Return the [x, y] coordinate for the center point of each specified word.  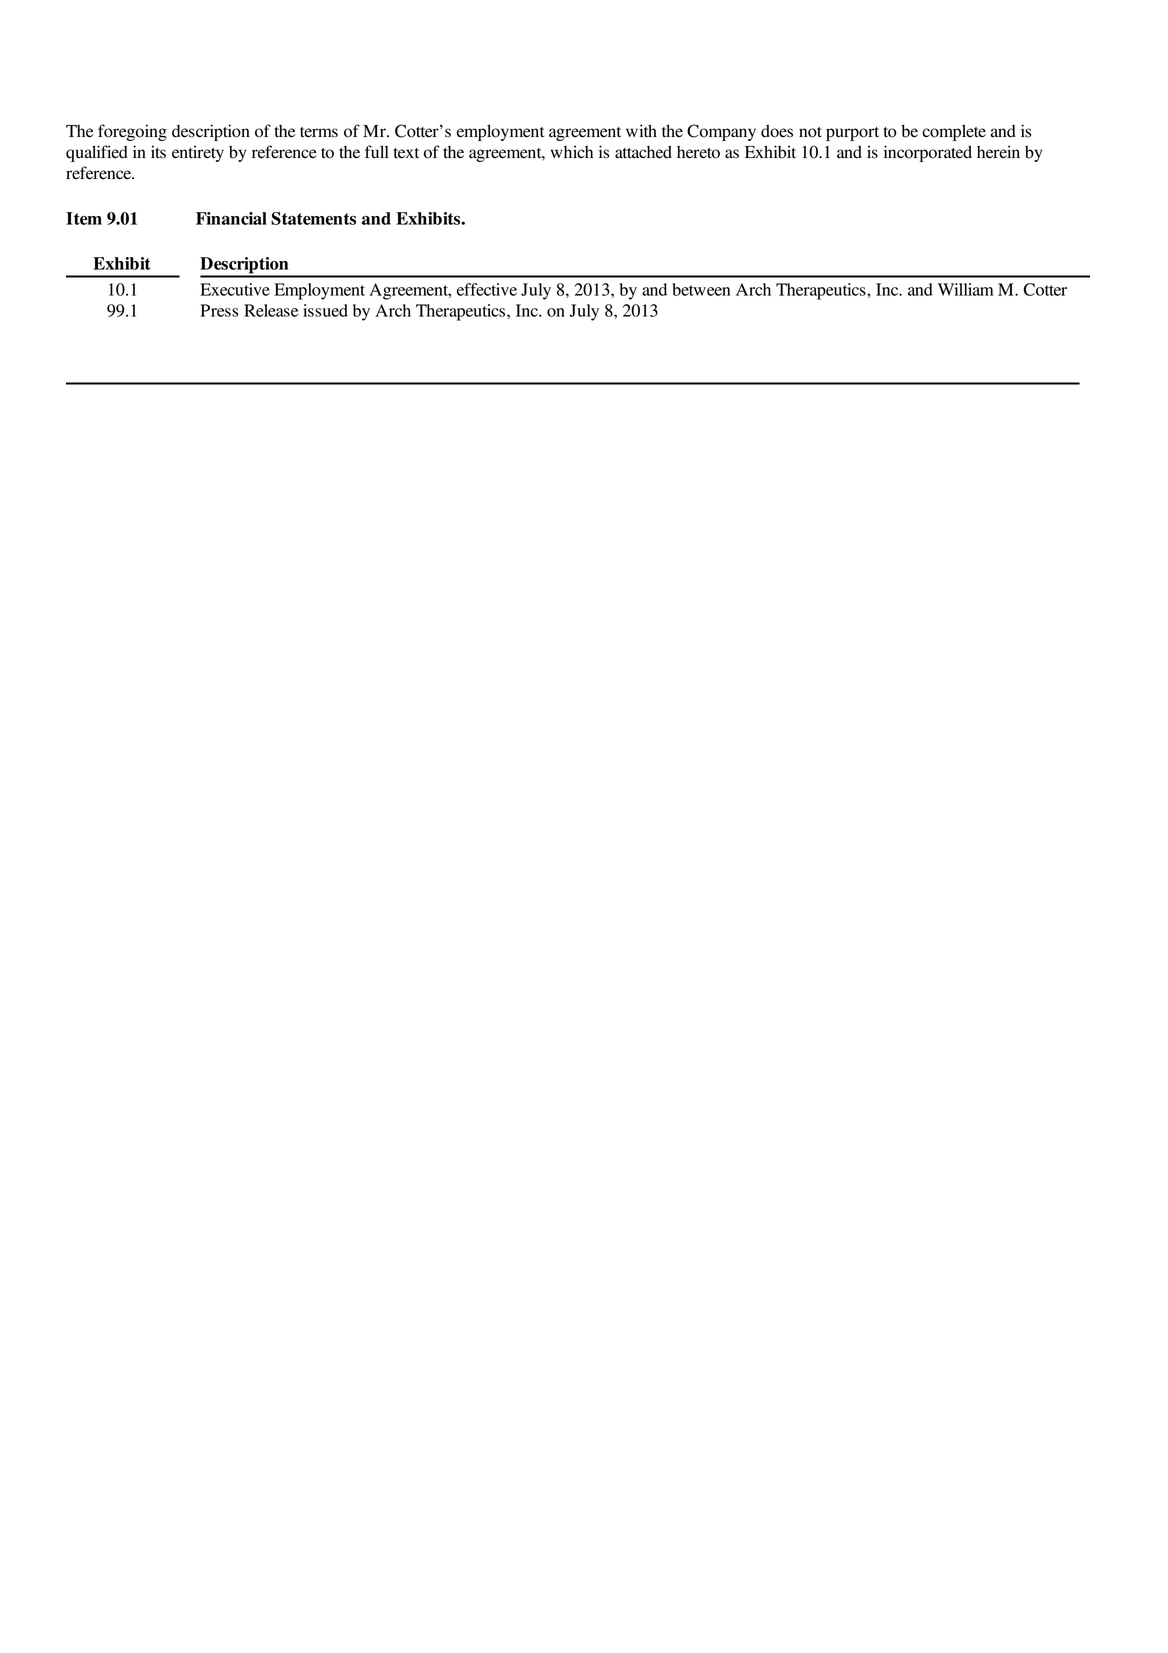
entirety [198, 153]
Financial [231, 218]
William [966, 289]
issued [325, 310]
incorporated [928, 153]
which [571, 151]
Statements [313, 218]
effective [487, 289]
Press [219, 310]
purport [852, 134]
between [701, 289]
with [641, 131]
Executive [235, 289]
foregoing [132, 132]
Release [271, 310]
